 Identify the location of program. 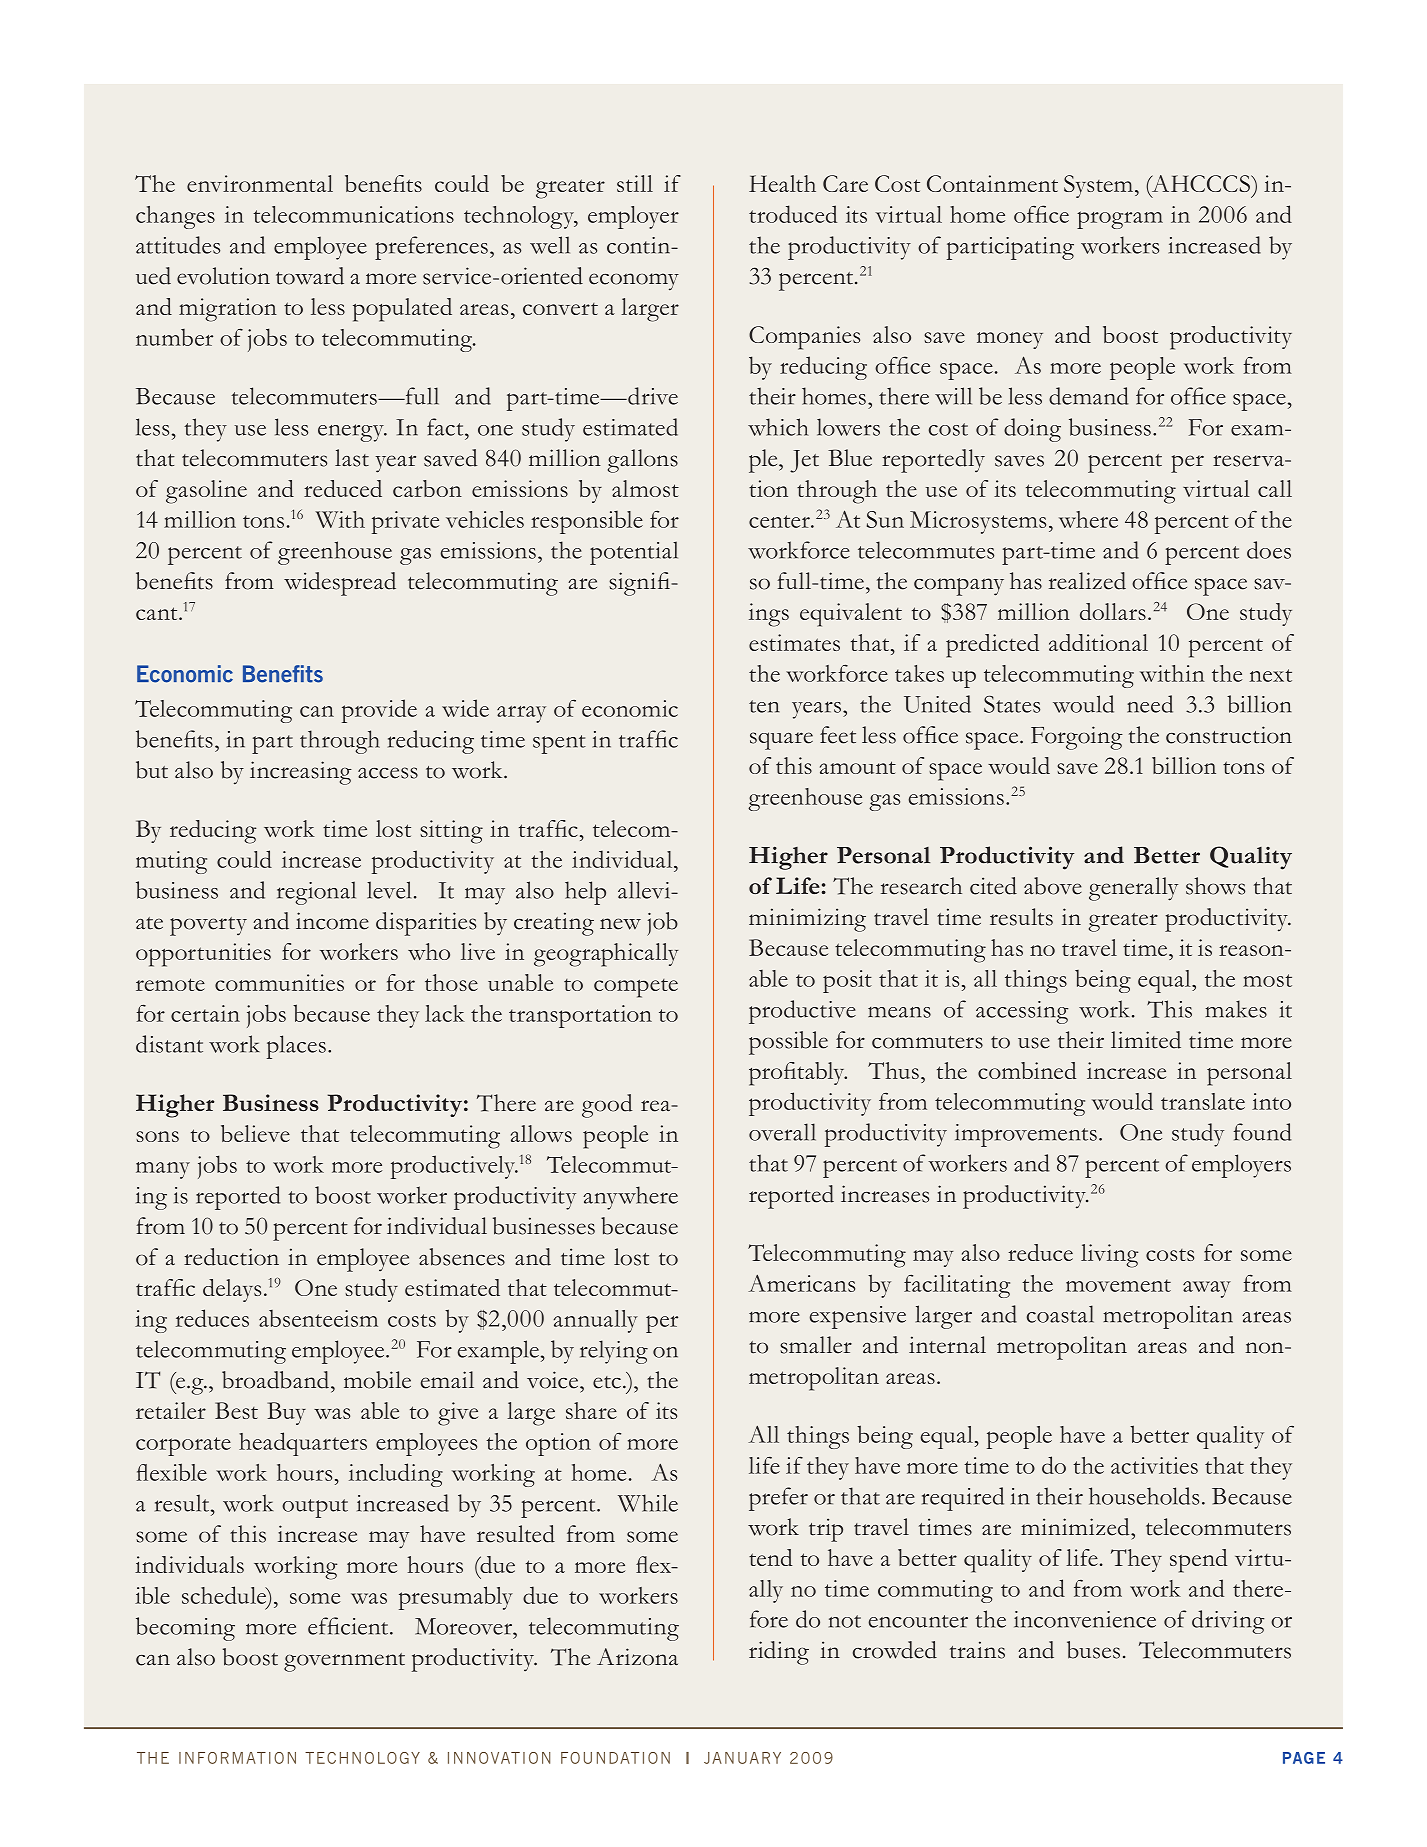
(1120, 220).
